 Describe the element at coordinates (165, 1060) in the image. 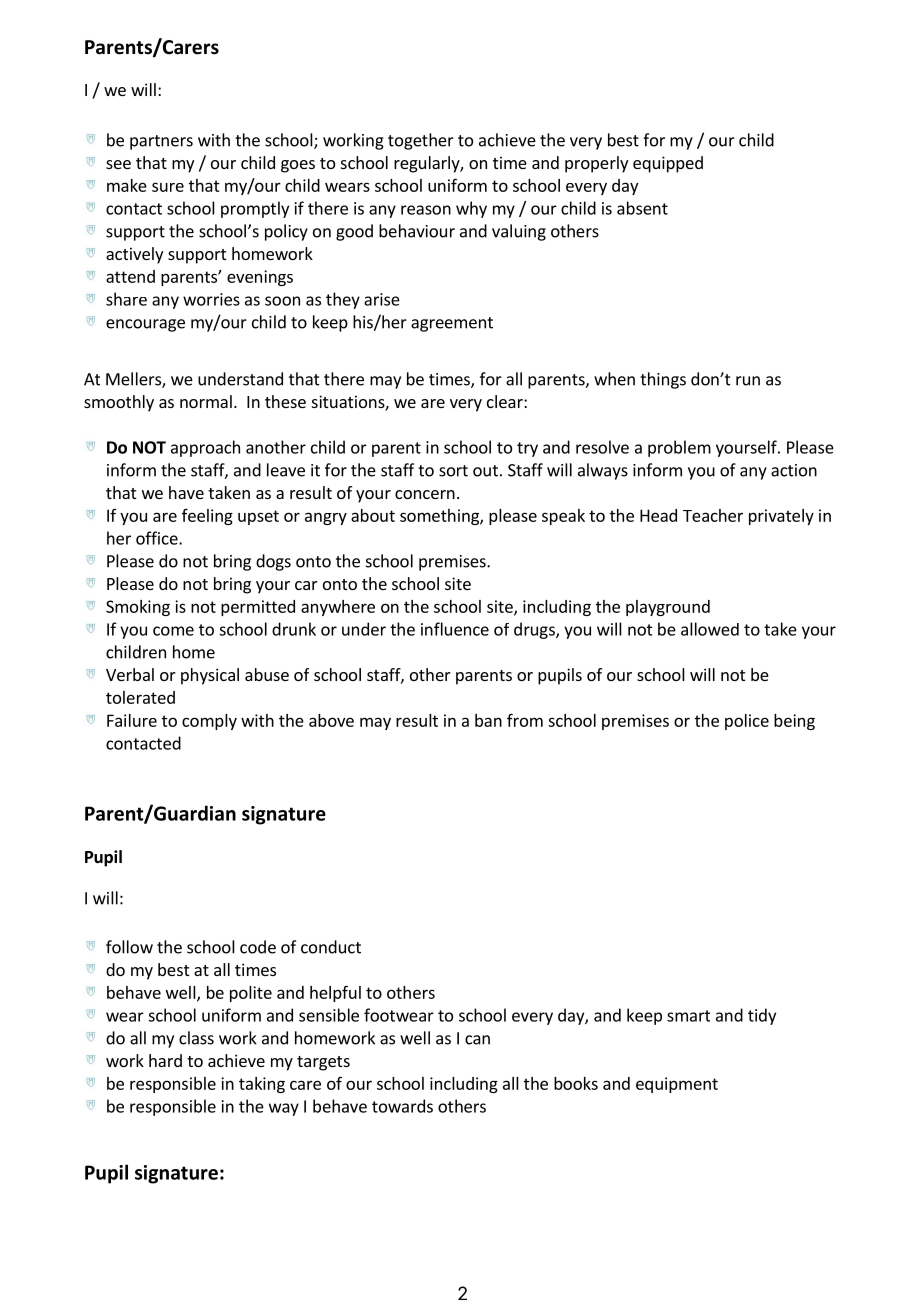

I see `hard` at that location.
